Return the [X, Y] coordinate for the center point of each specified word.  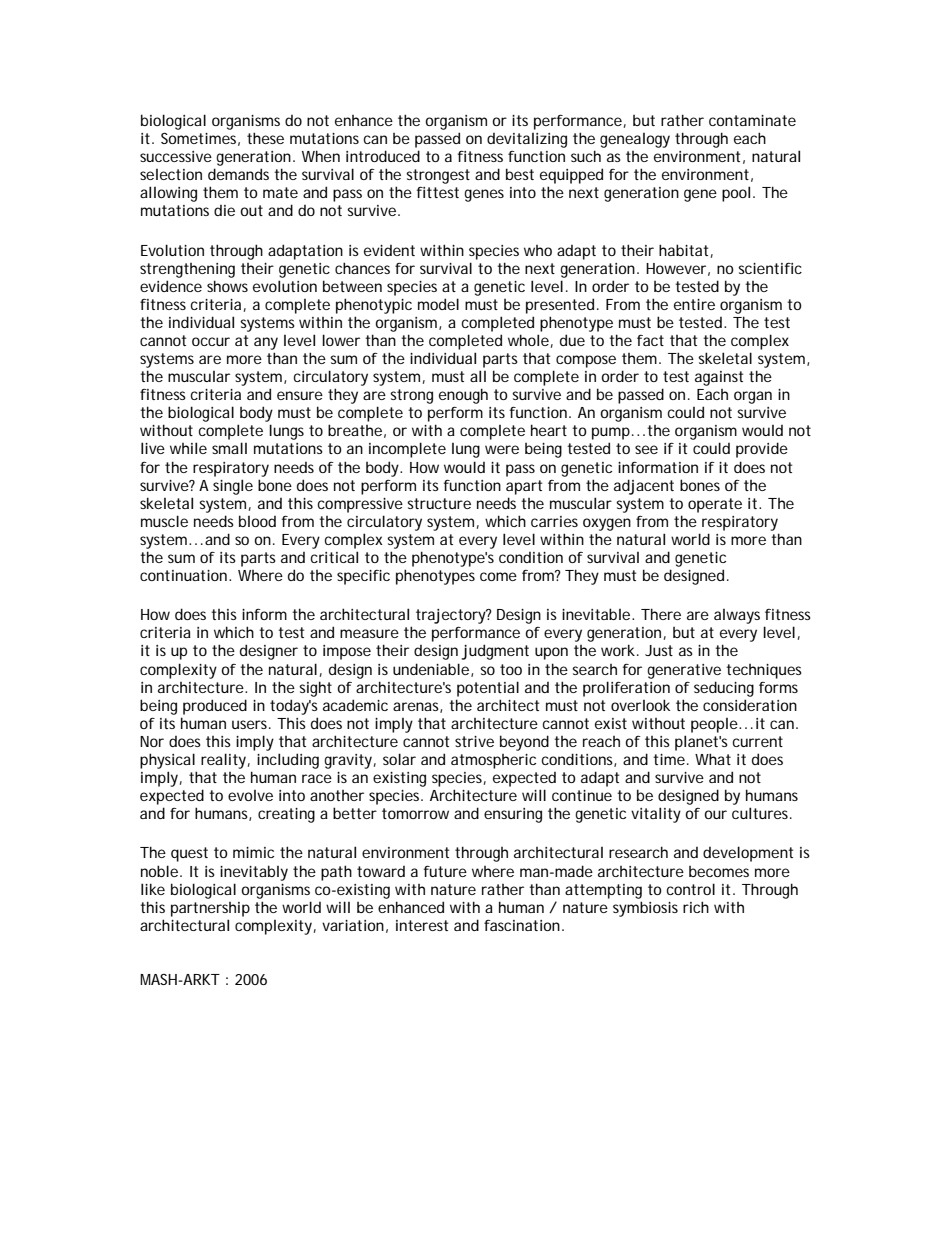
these [265, 138]
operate [715, 505]
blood [257, 521]
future [445, 871]
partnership [210, 909]
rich [696, 907]
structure [439, 503]
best [520, 174]
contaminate [752, 120]
